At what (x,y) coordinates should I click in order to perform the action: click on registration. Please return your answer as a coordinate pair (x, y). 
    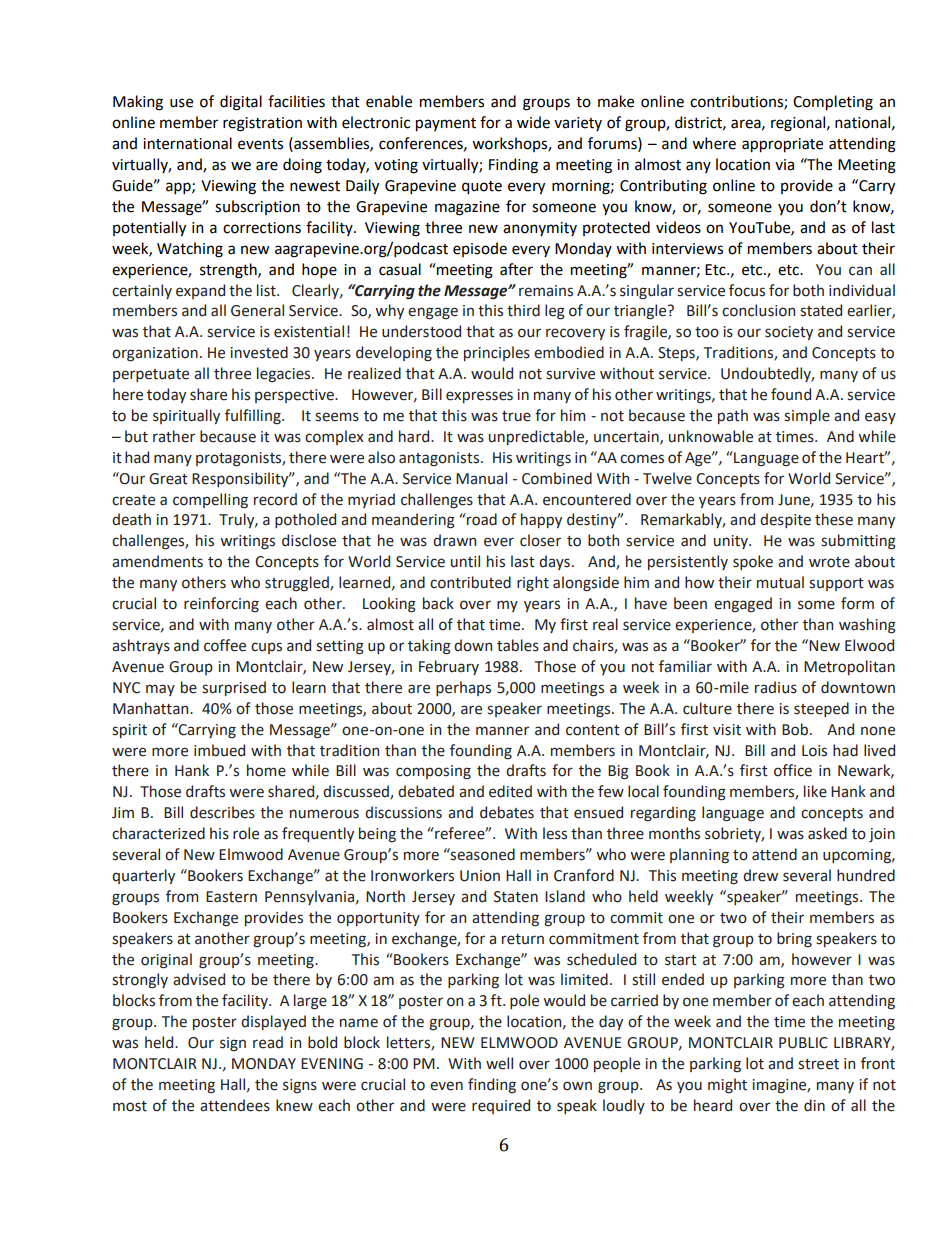
    Looking at the image, I should click on (262, 124).
